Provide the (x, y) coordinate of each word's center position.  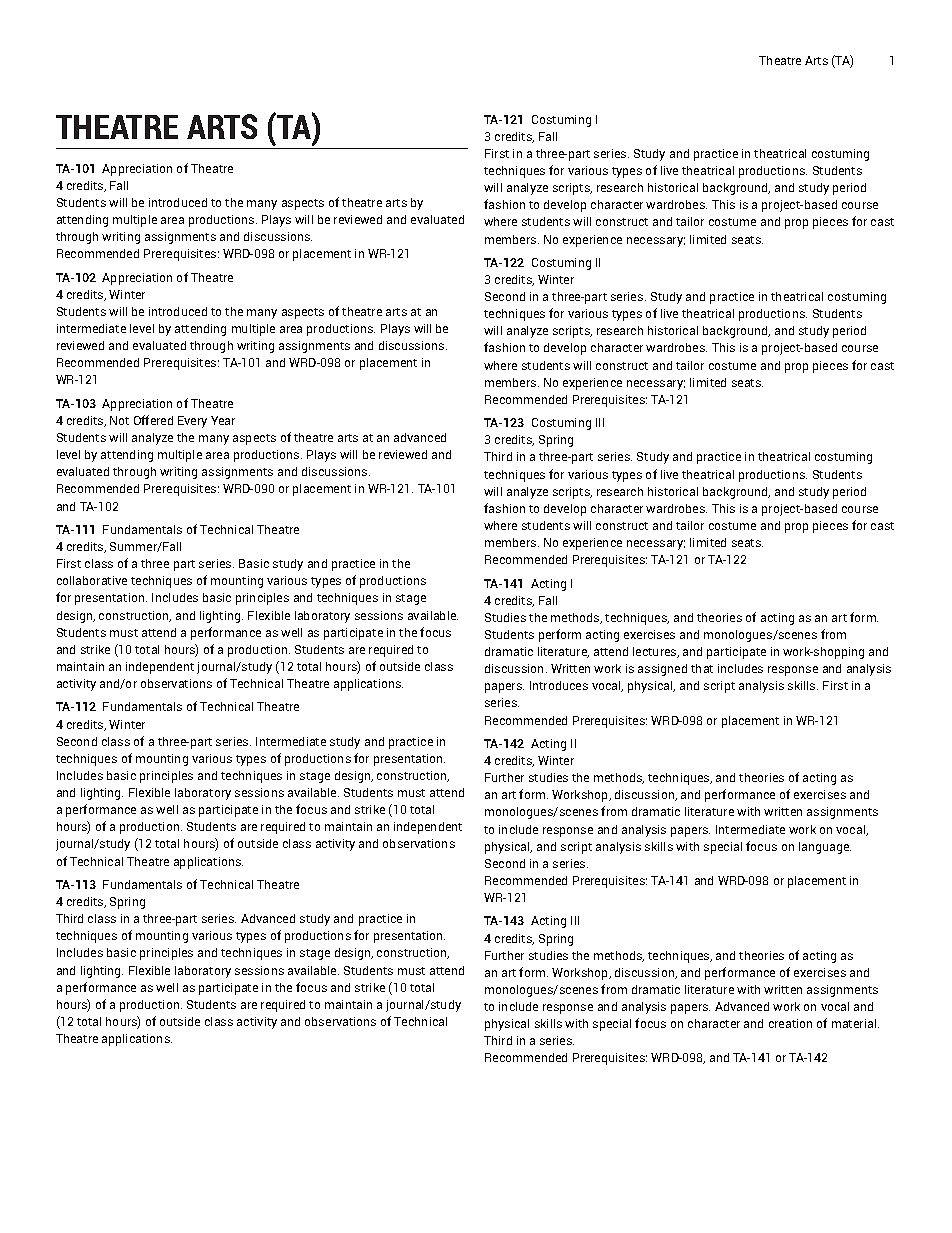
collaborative (92, 580)
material (855, 1023)
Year (223, 420)
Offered (153, 420)
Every (192, 422)
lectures (656, 652)
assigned (662, 670)
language (825, 848)
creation (790, 1023)
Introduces (559, 685)
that (702, 668)
